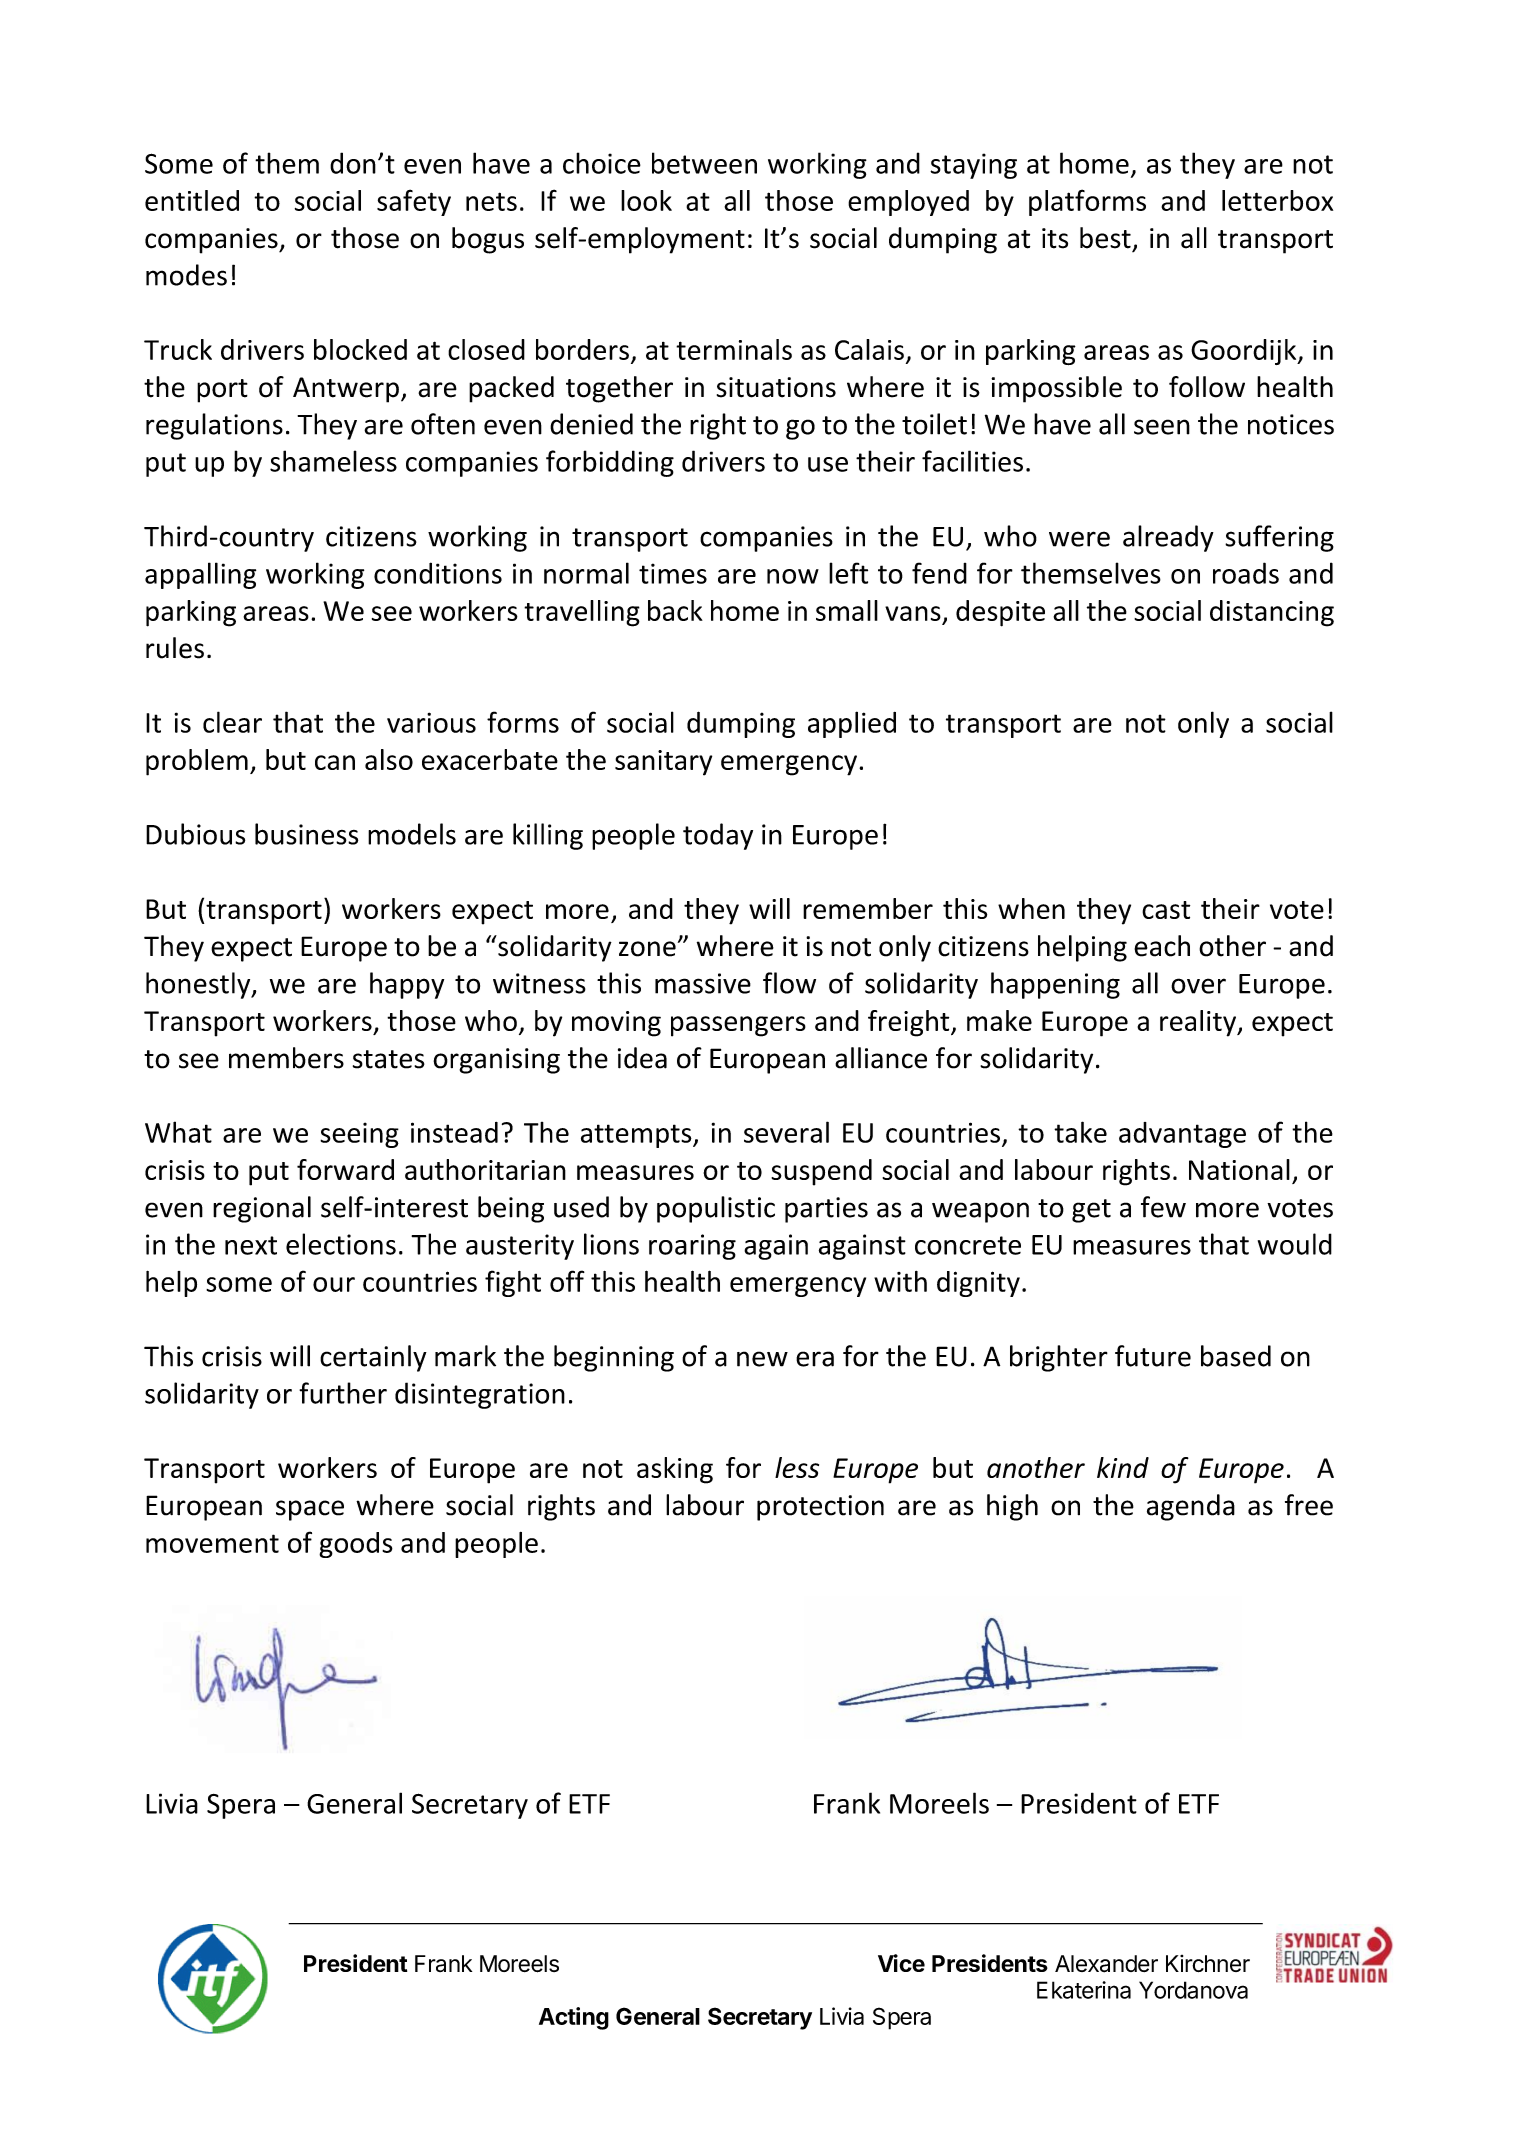  I want to click on Vice, so click(901, 1963).
